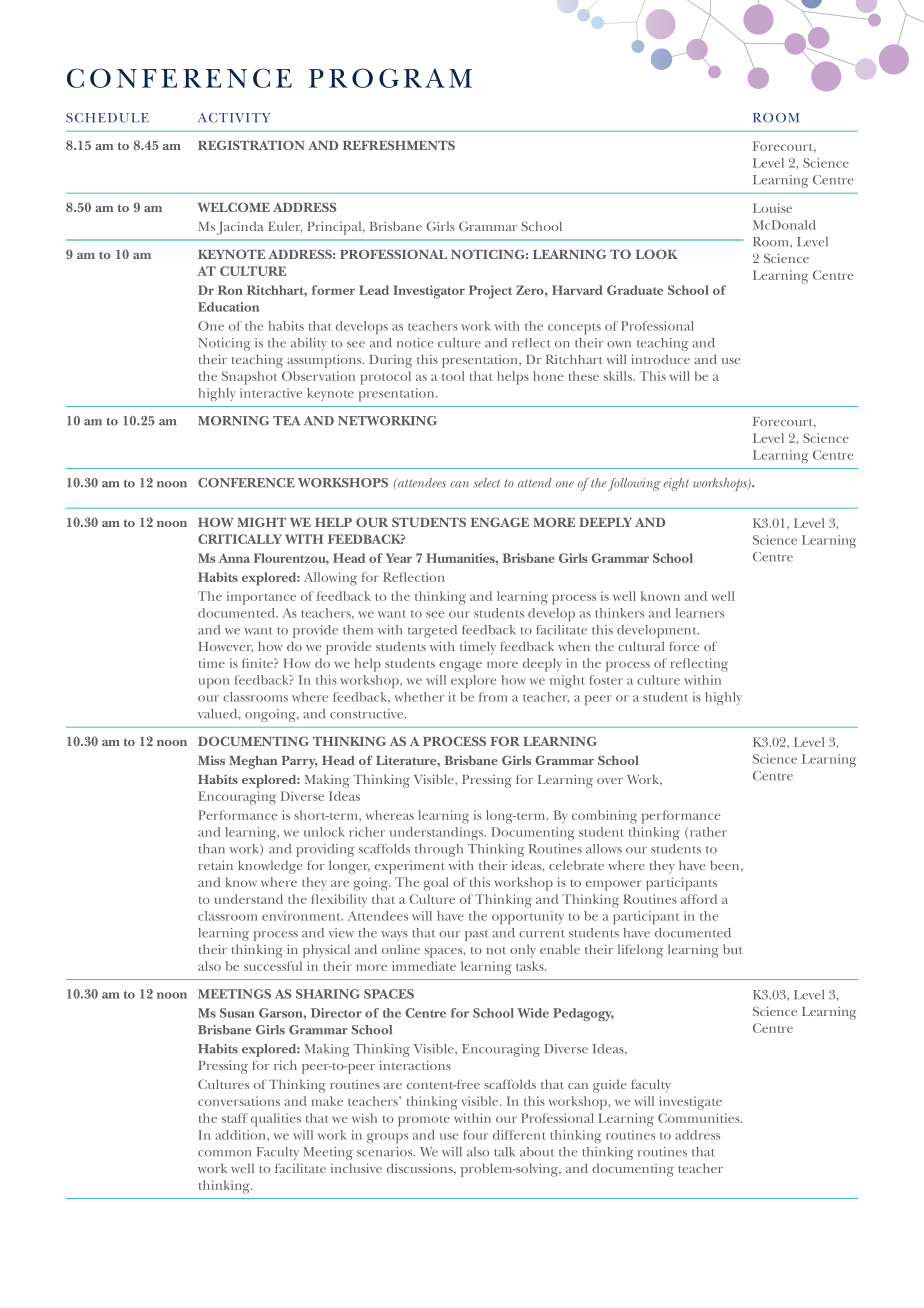 The width and height of the document is (924, 1308). What do you see at coordinates (399, 145) in the document?
I see `REFRESHMENTS` at bounding box center [399, 145].
